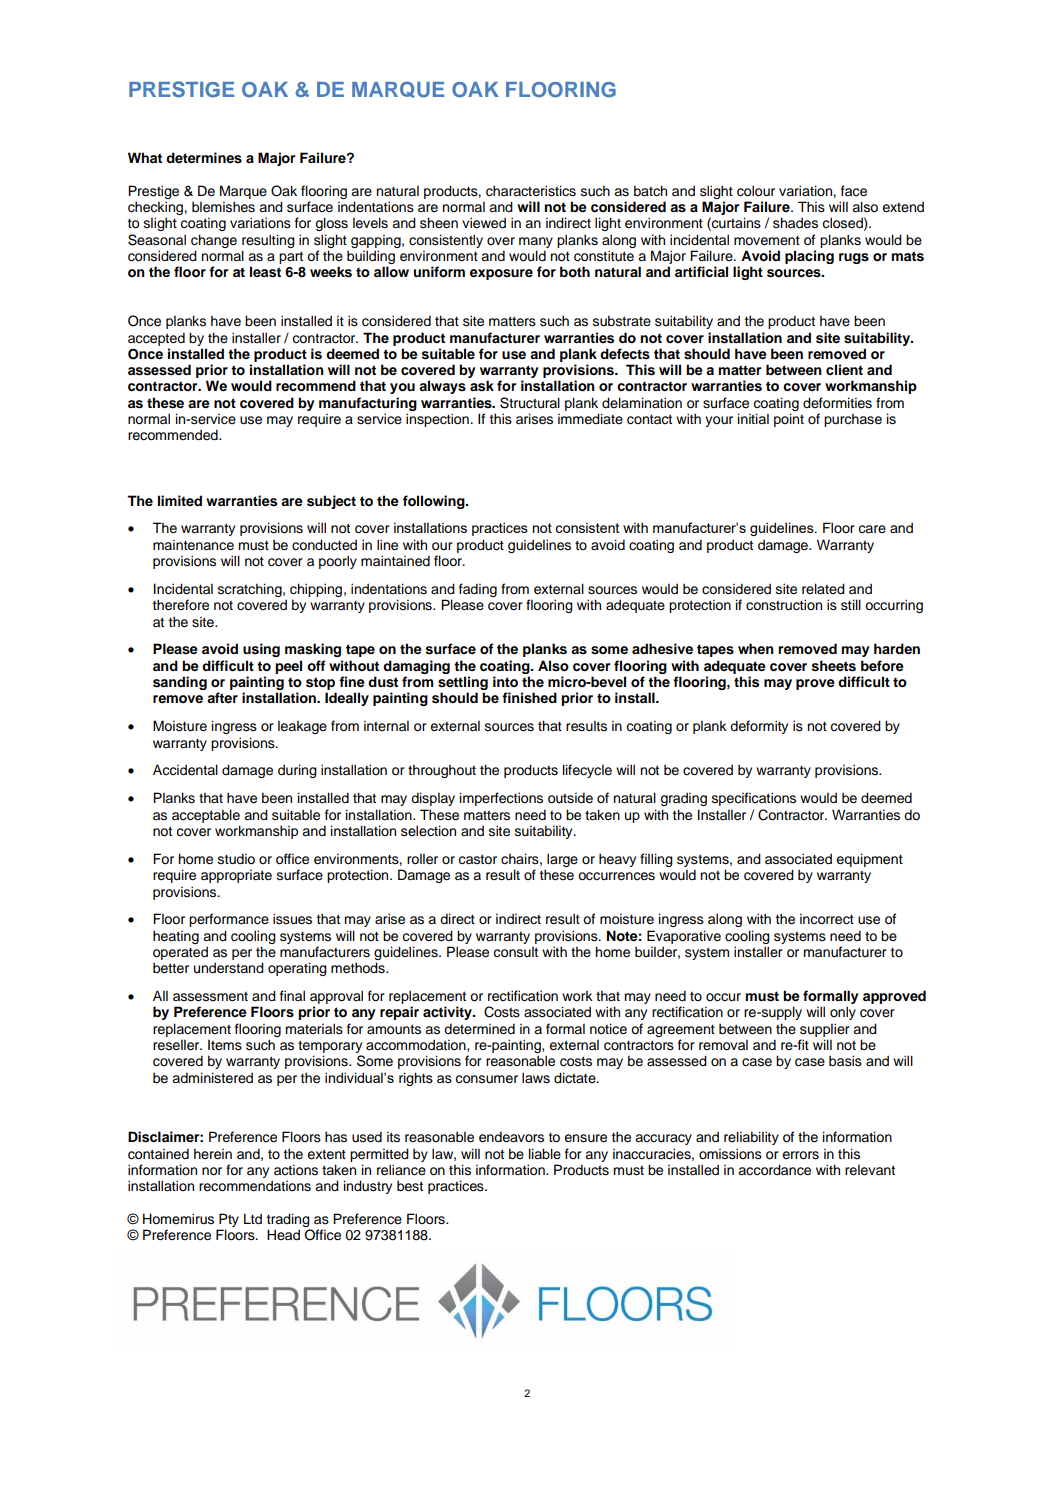  I want to click on blemishes, so click(223, 207).
